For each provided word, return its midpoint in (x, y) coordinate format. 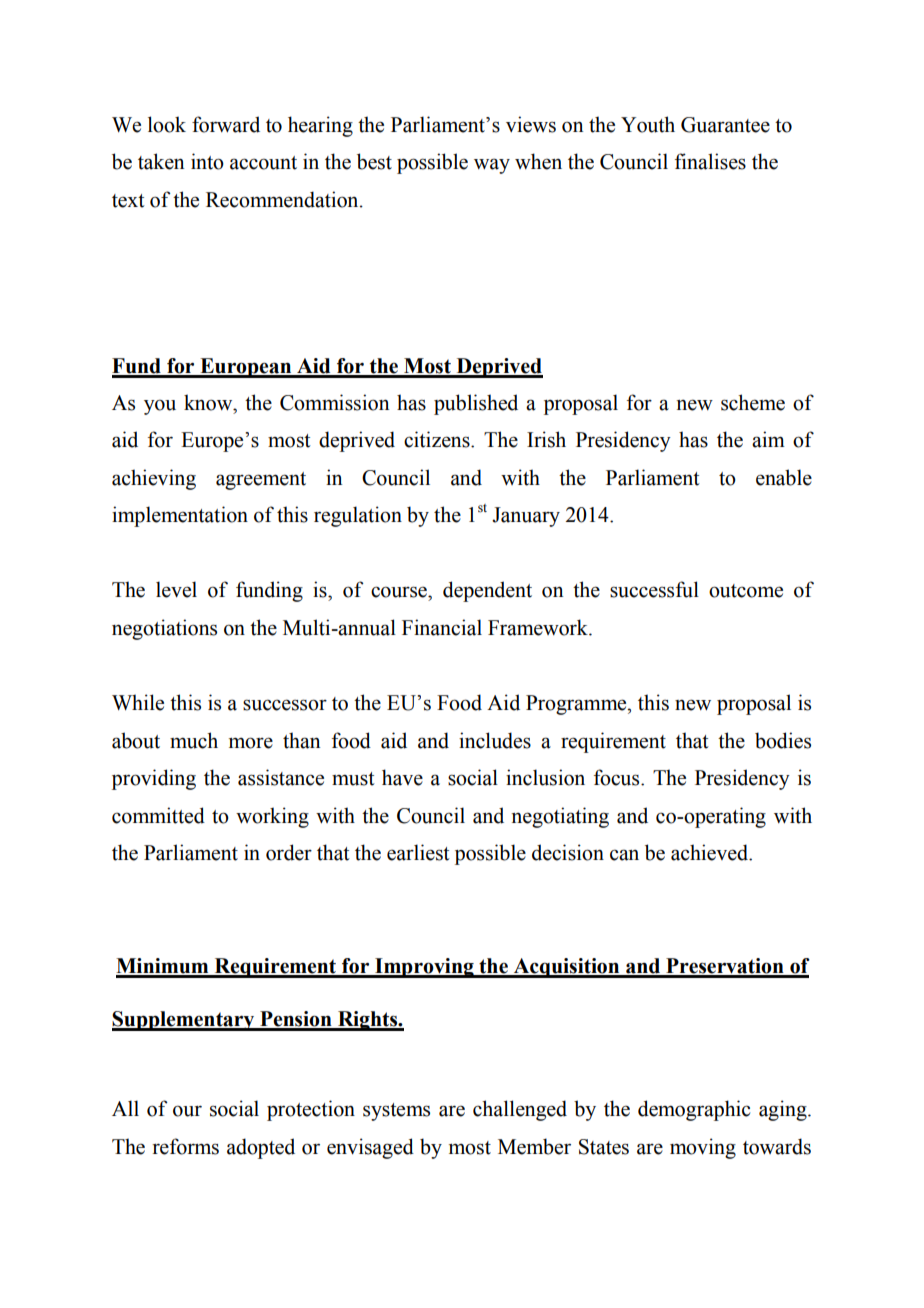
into (207, 161)
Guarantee (725, 125)
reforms (186, 1146)
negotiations (164, 629)
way (492, 166)
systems (396, 1112)
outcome (746, 591)
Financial (442, 627)
